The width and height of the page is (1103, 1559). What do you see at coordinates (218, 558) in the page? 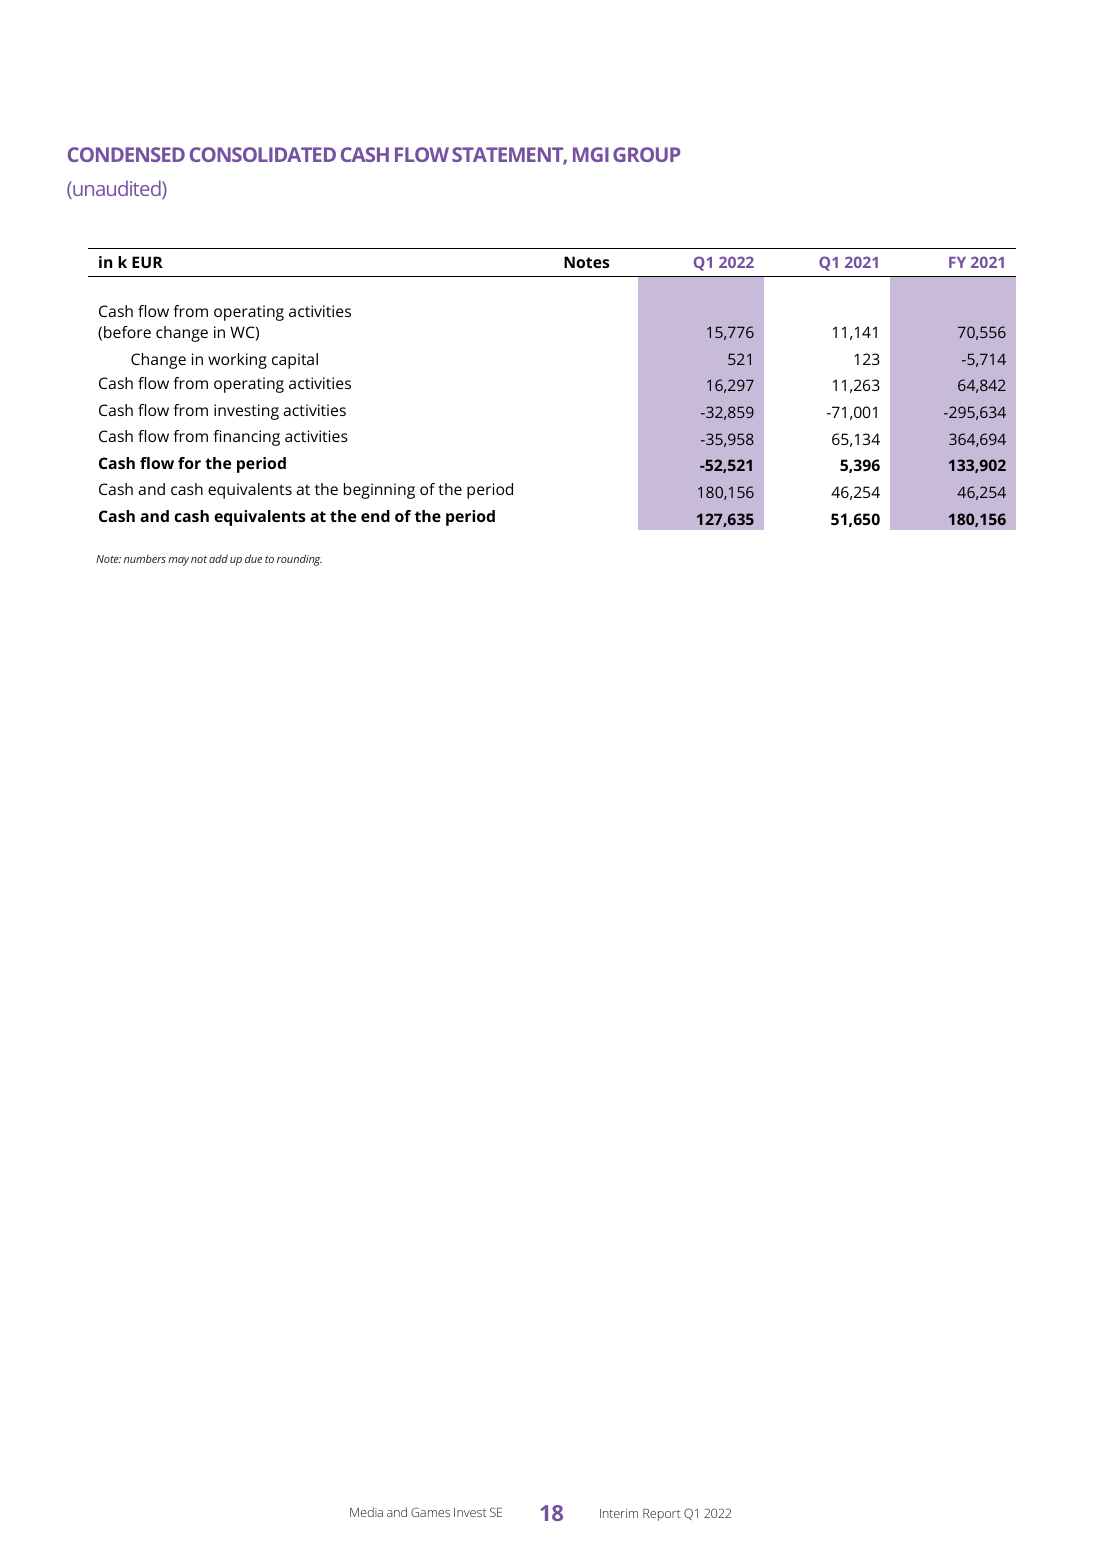
I see `add` at bounding box center [218, 558].
